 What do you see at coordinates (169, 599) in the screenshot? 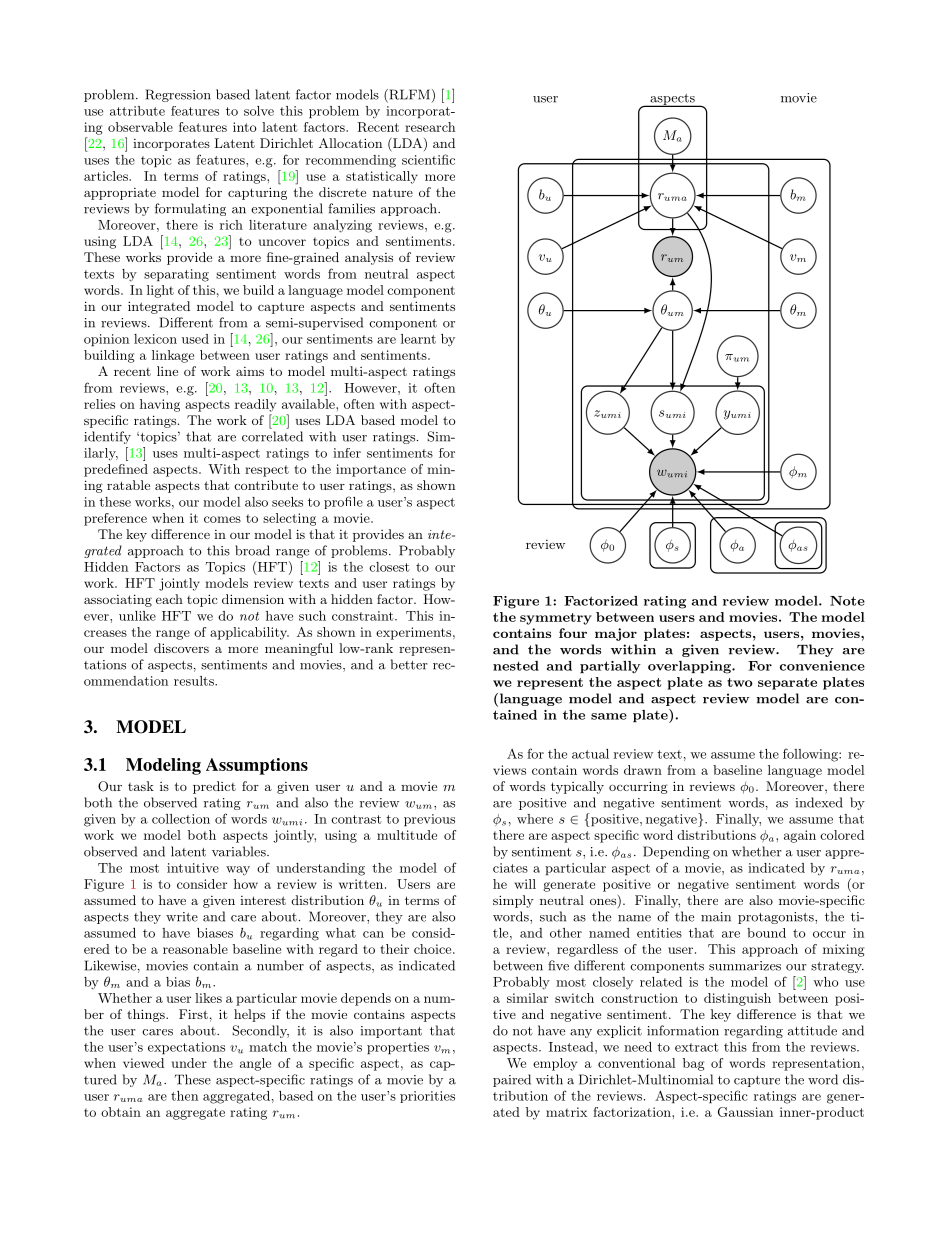
I see `each` at bounding box center [169, 599].
